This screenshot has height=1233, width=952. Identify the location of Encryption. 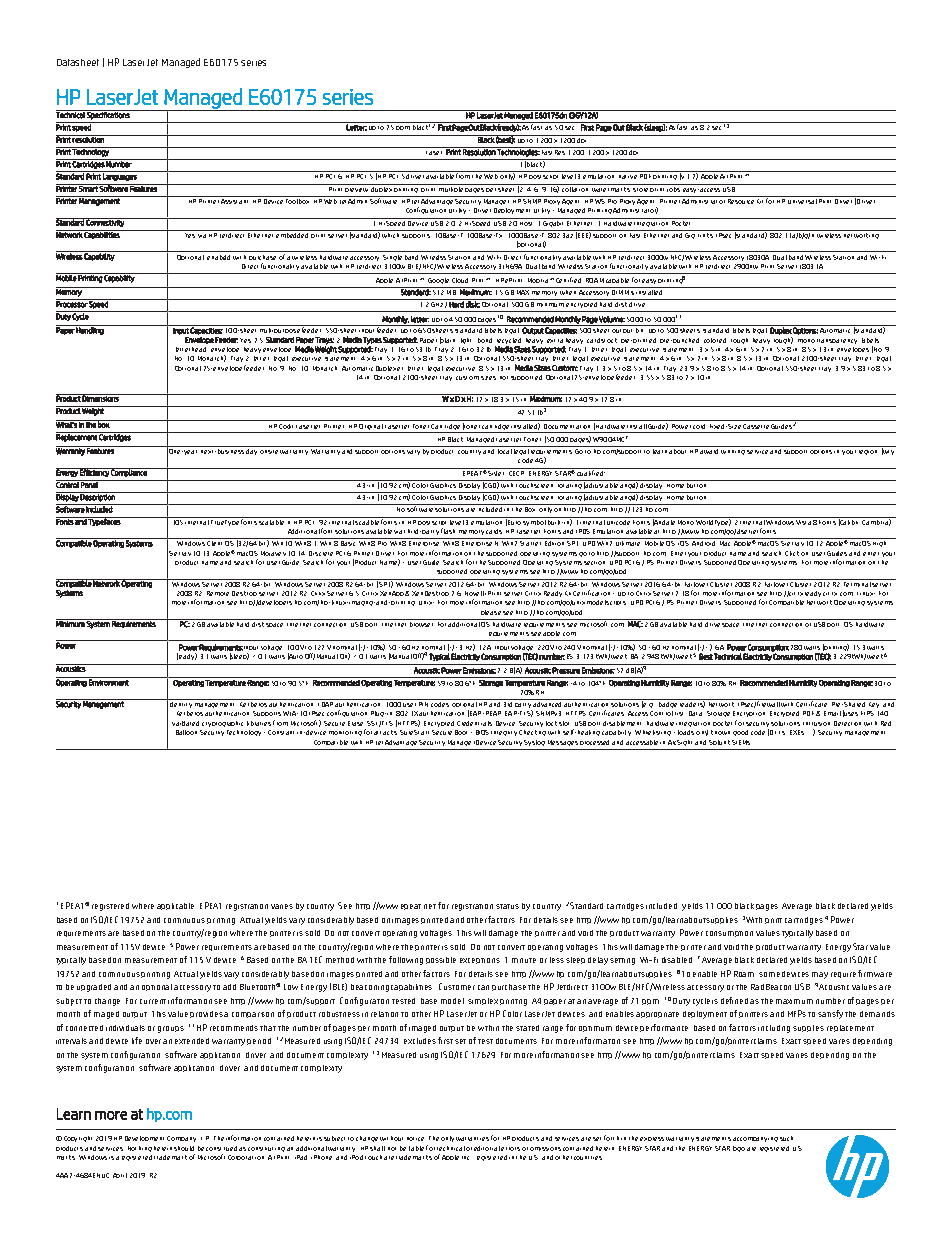
(749, 714).
